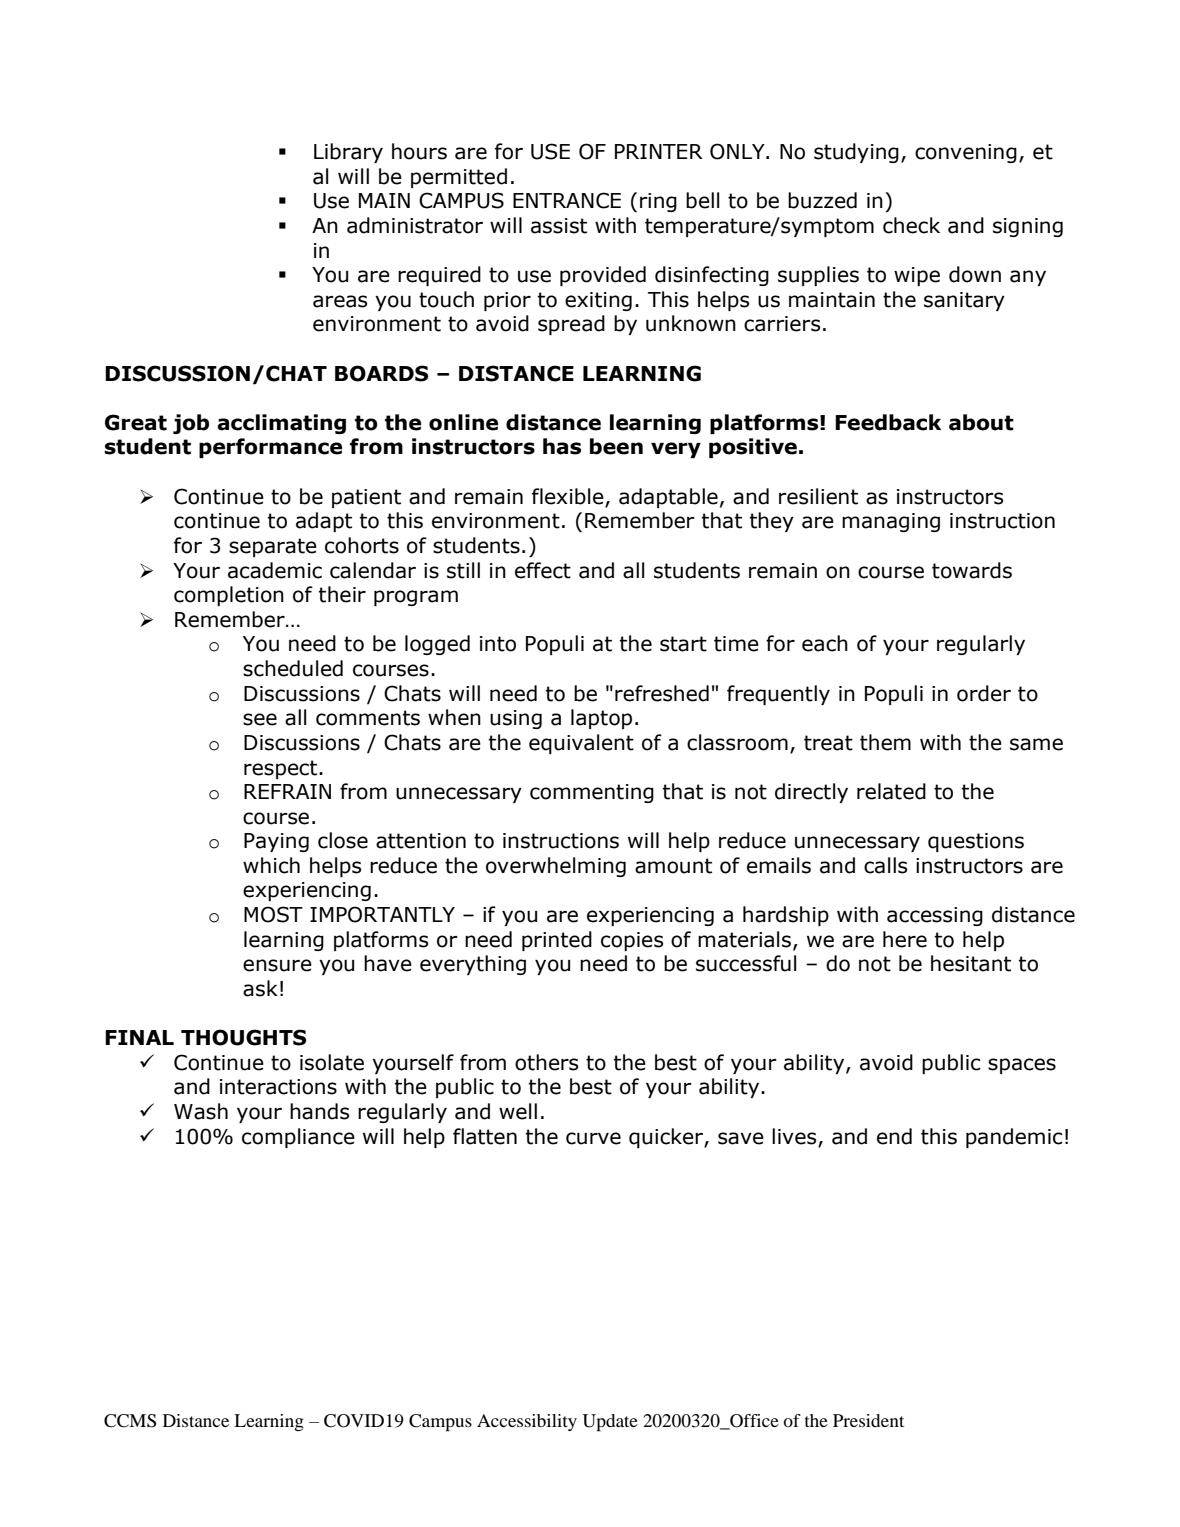 This page has width=1180, height=1527. Describe the element at coordinates (567, 200) in the page. I see `ENTRANCE` at that location.
